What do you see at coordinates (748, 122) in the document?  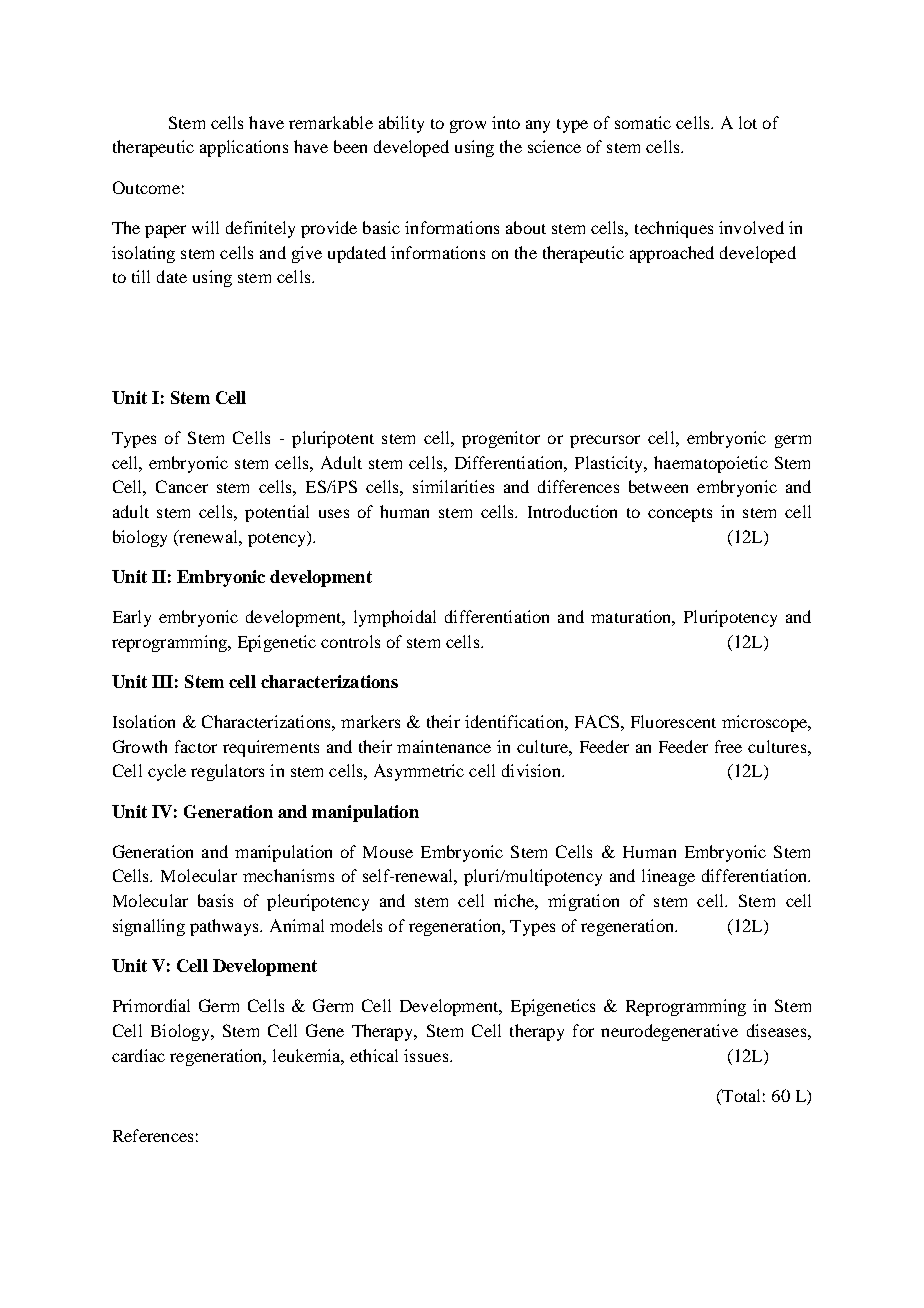 I see `lot` at bounding box center [748, 122].
